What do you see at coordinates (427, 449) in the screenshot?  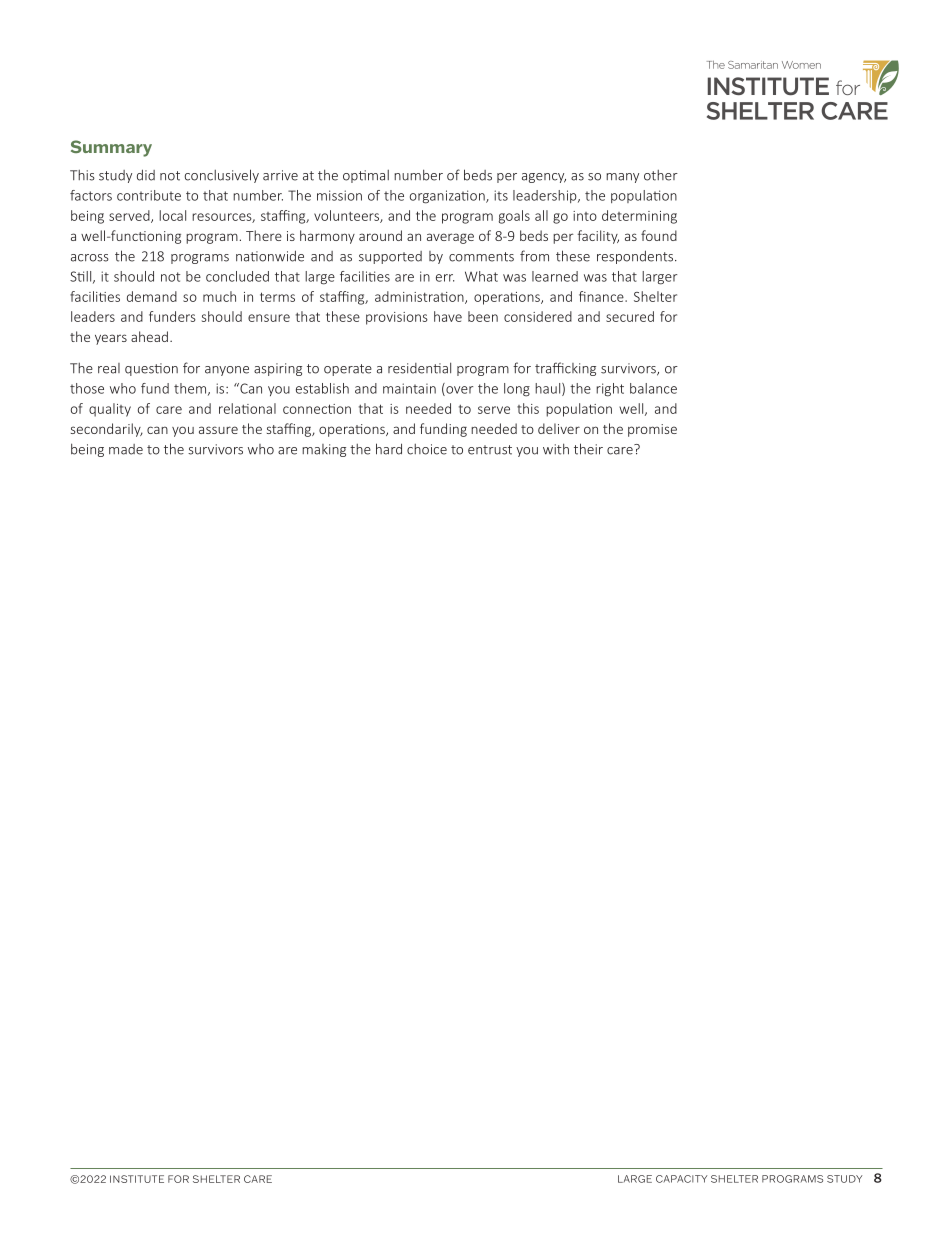 I see `choice` at bounding box center [427, 449].
